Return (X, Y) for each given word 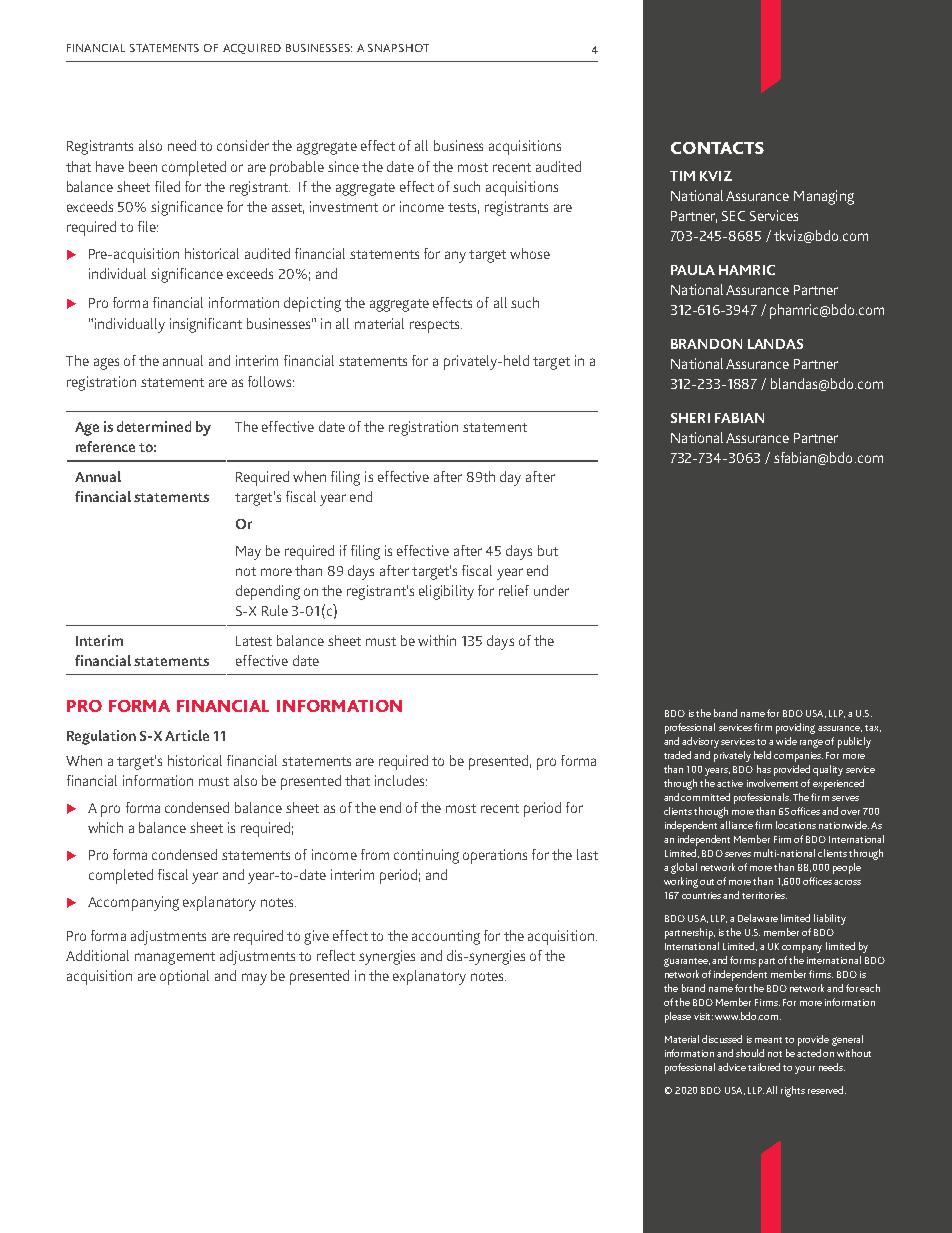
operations (495, 856)
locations (796, 825)
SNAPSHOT (398, 48)
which (105, 827)
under (551, 590)
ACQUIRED (252, 49)
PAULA (693, 270)
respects (436, 326)
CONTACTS (717, 148)
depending (268, 592)
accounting (446, 937)
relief (514, 590)
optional (184, 977)
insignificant (206, 325)
